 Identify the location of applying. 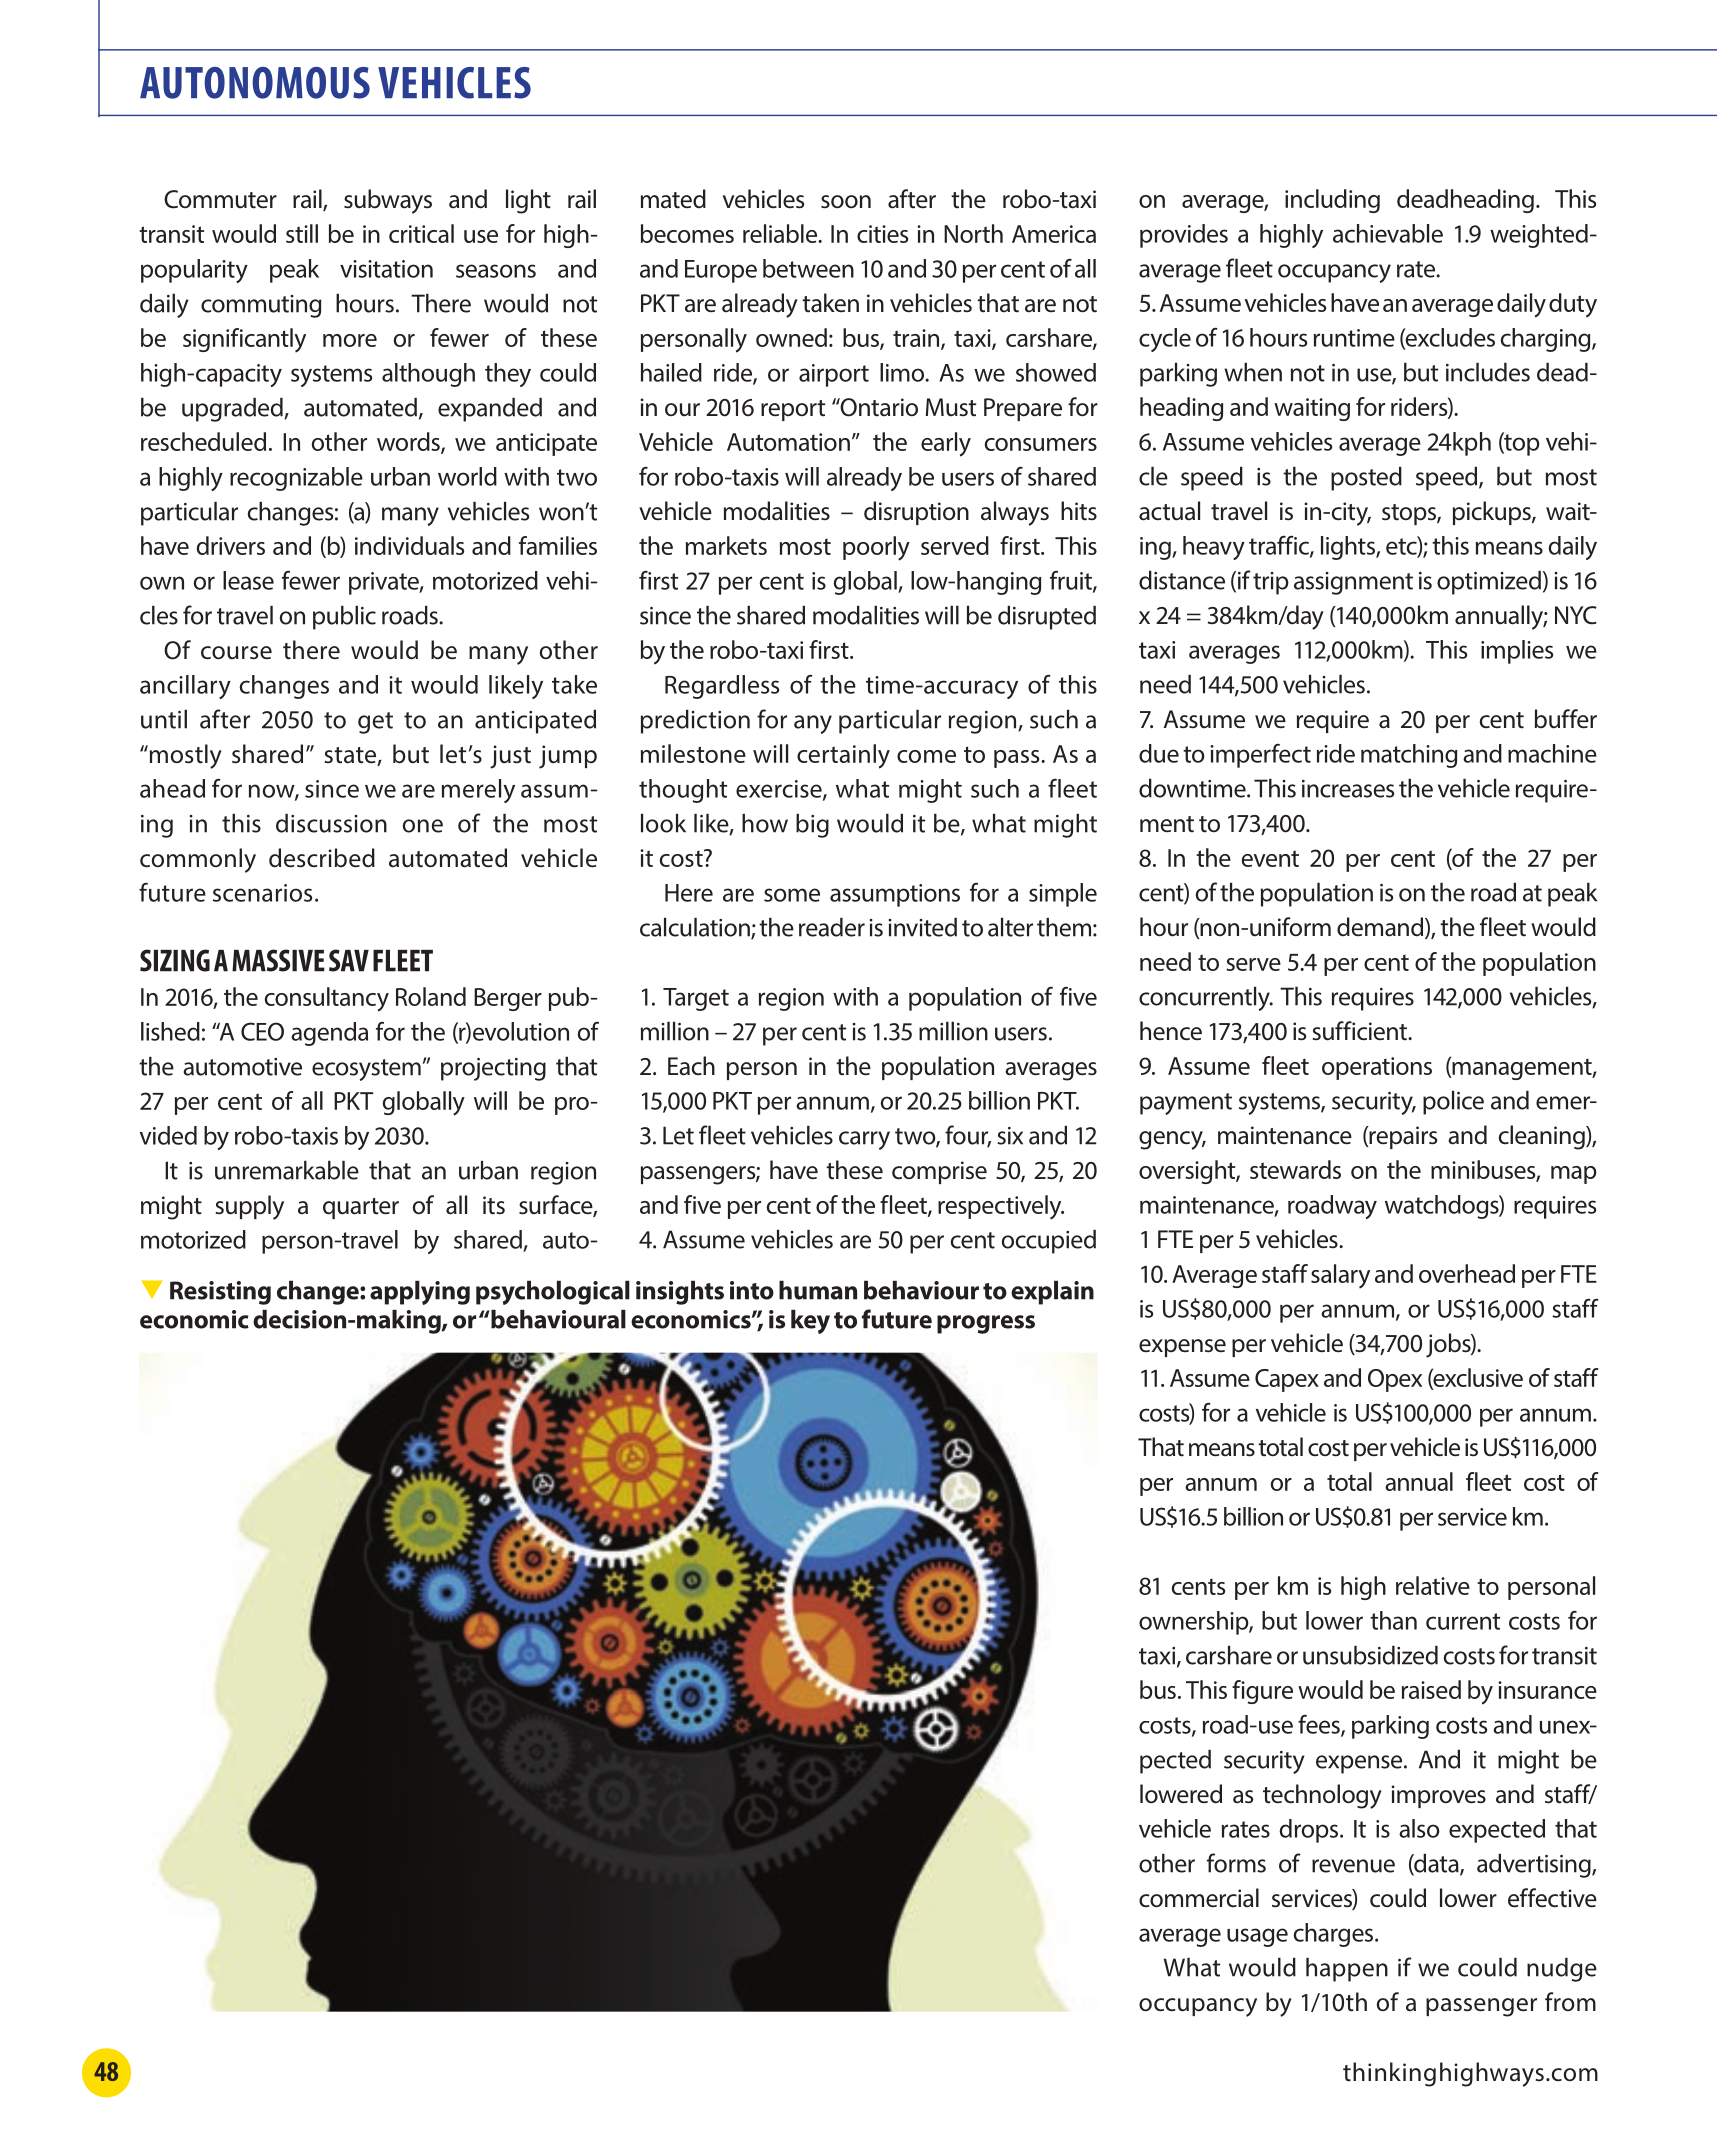
(420, 1293).
